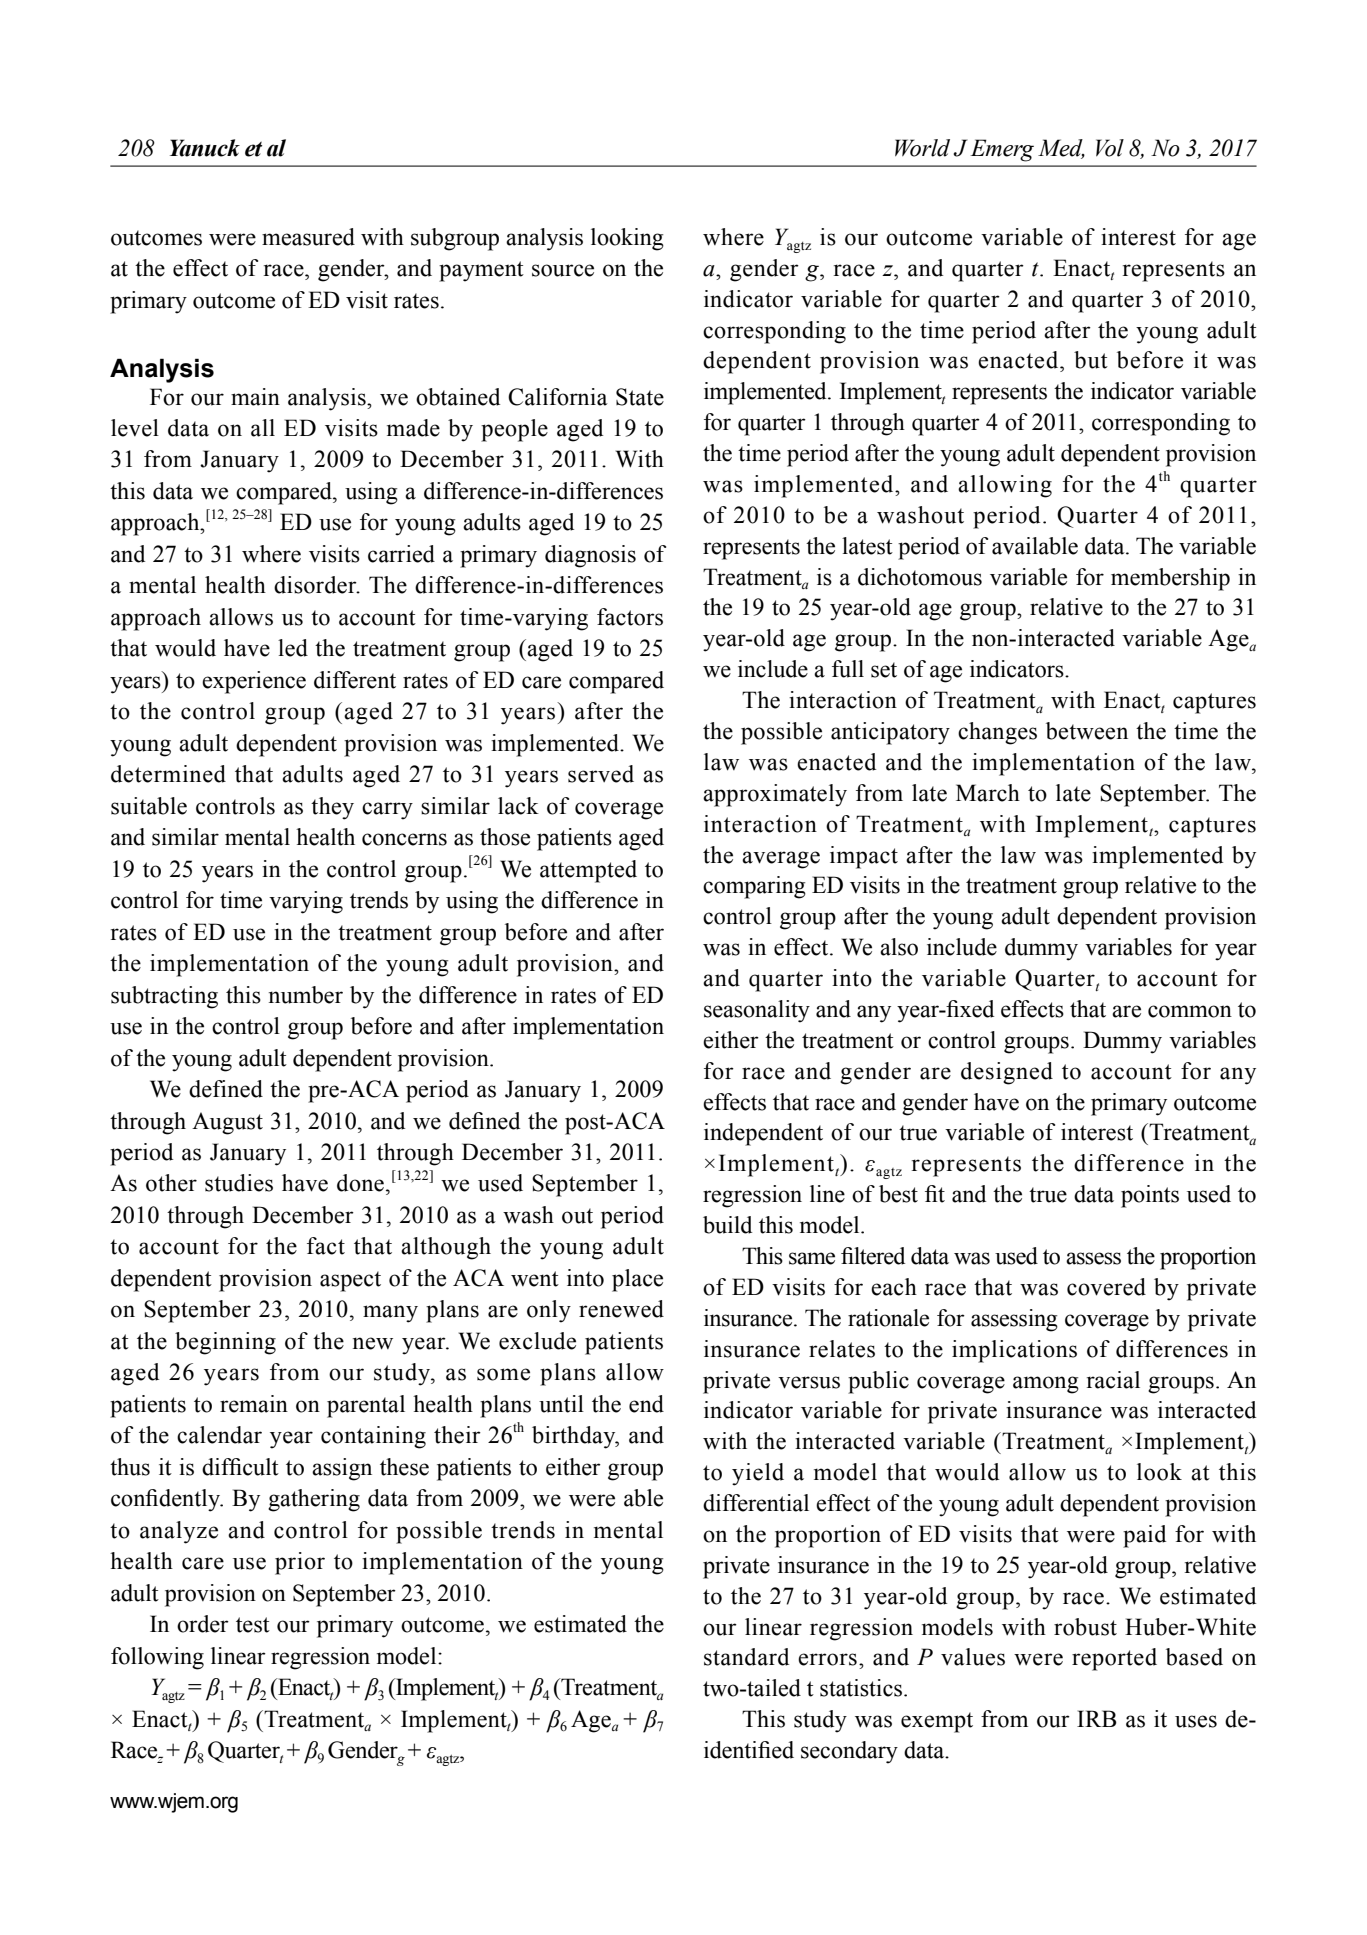 The width and height of the screenshot is (1367, 1935). I want to click on between, so click(1087, 731).
